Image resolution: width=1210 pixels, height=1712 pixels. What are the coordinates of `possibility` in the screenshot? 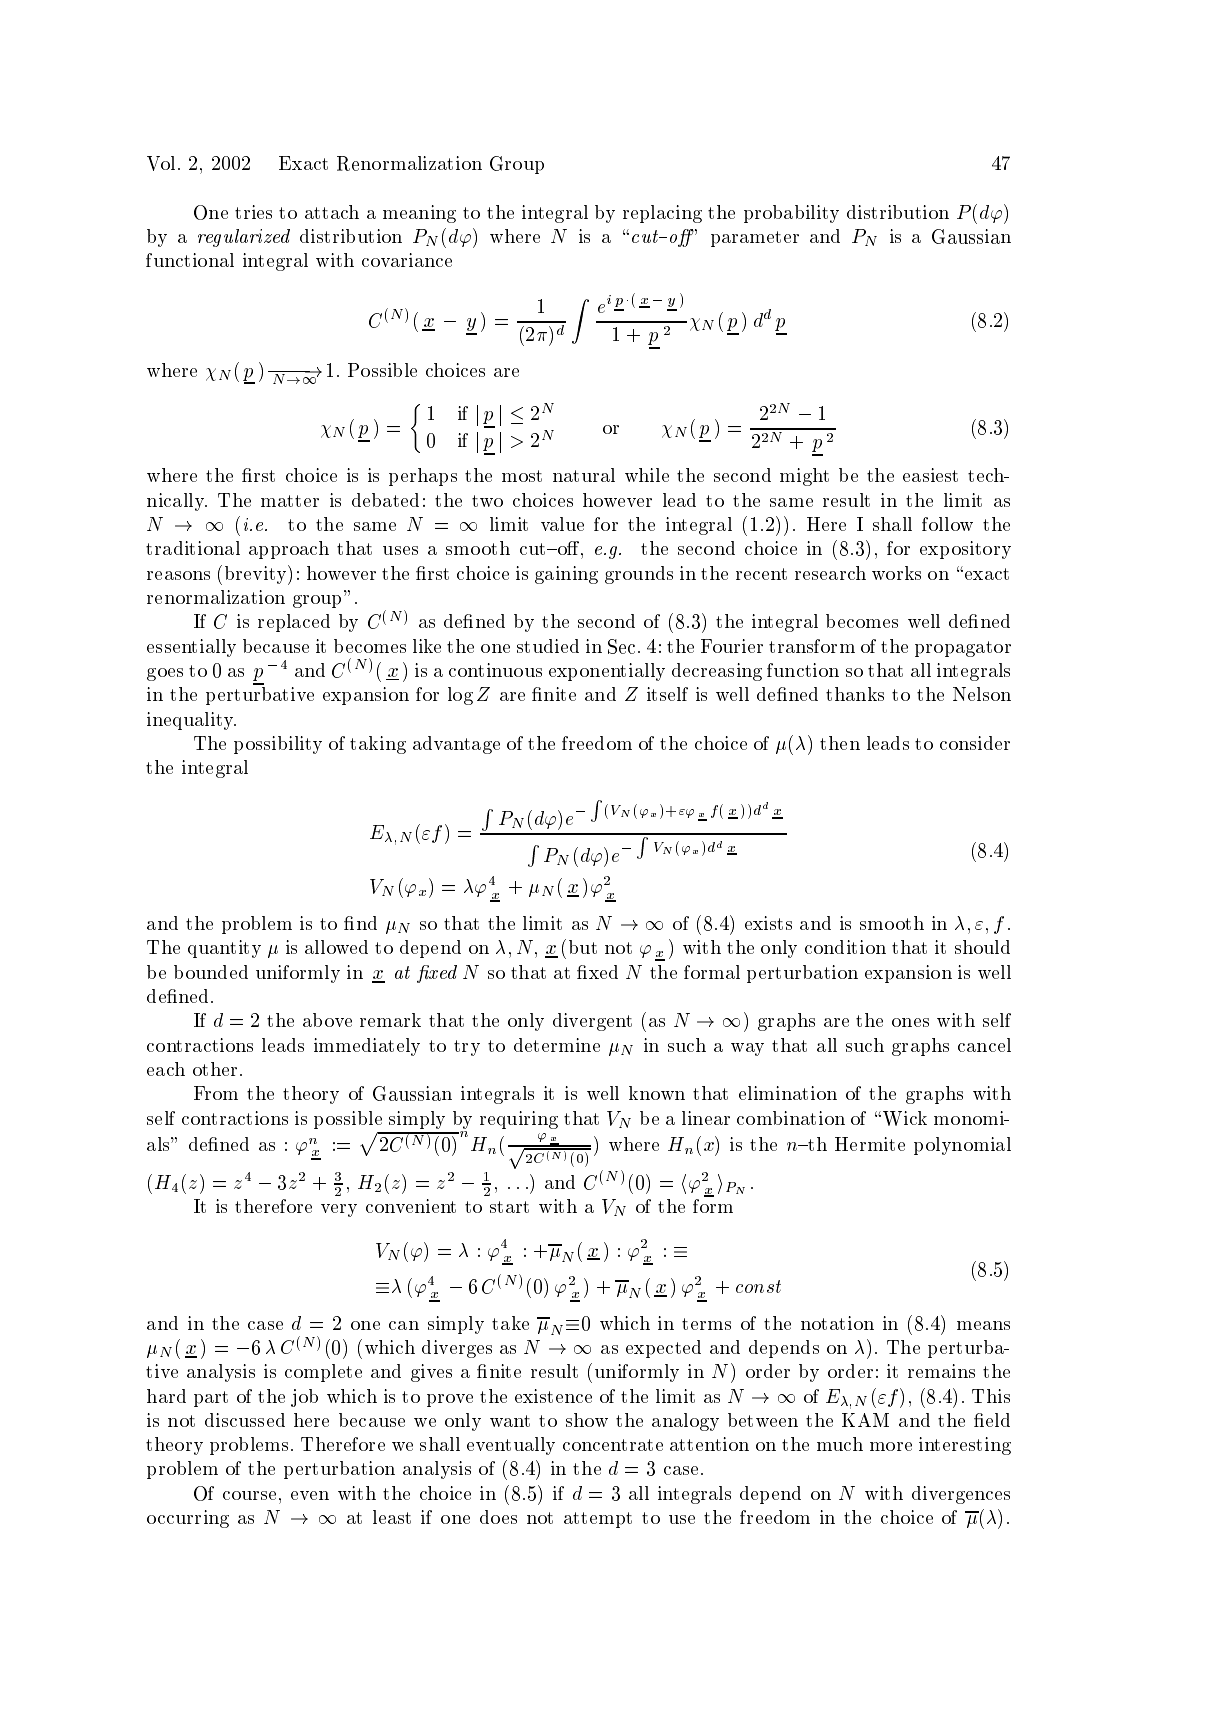 It's located at (278, 745).
